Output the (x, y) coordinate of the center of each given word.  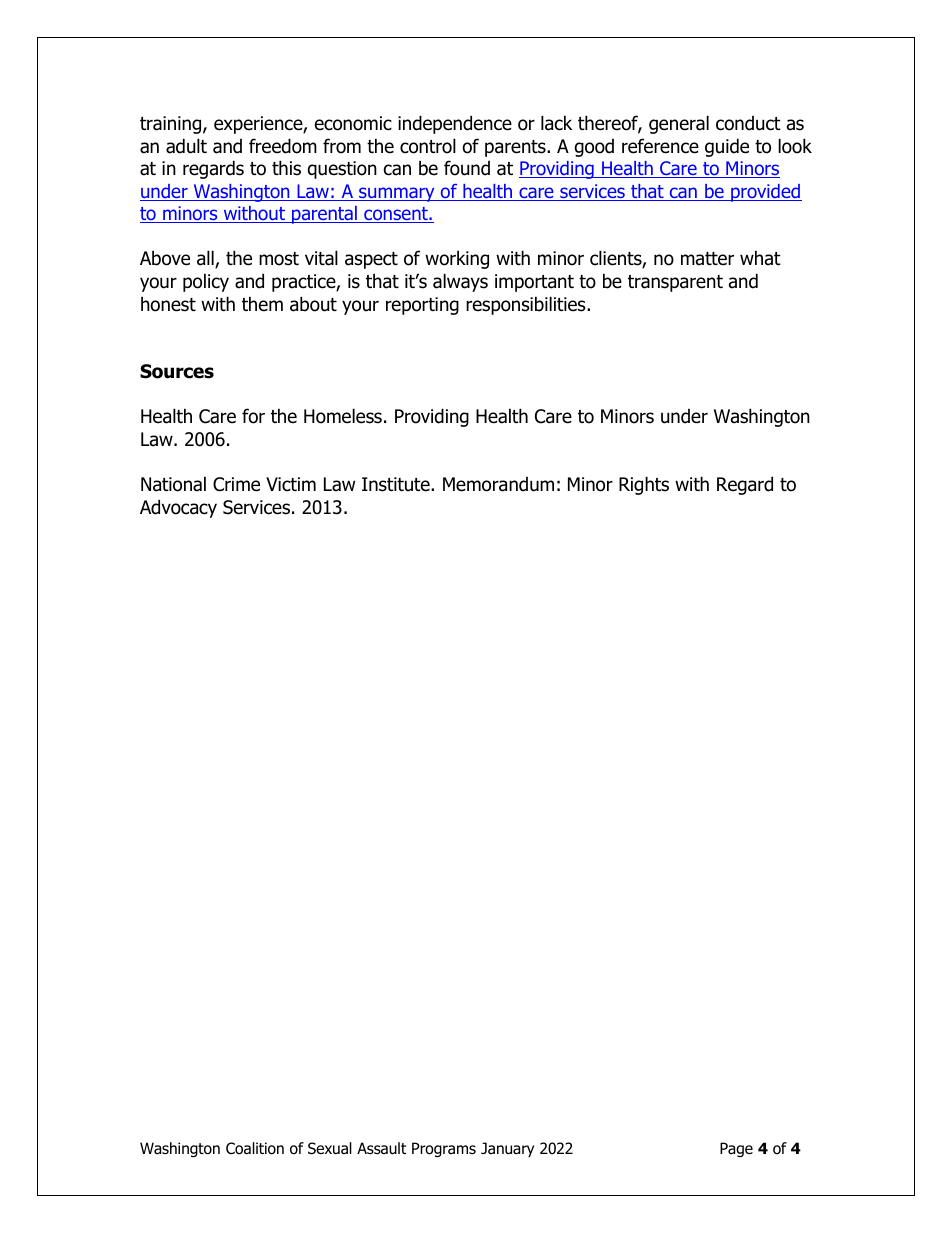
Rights (644, 485)
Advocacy (178, 508)
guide (727, 147)
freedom (283, 146)
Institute (397, 484)
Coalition (255, 1148)
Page (736, 1149)
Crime (236, 484)
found (467, 168)
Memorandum (498, 484)
